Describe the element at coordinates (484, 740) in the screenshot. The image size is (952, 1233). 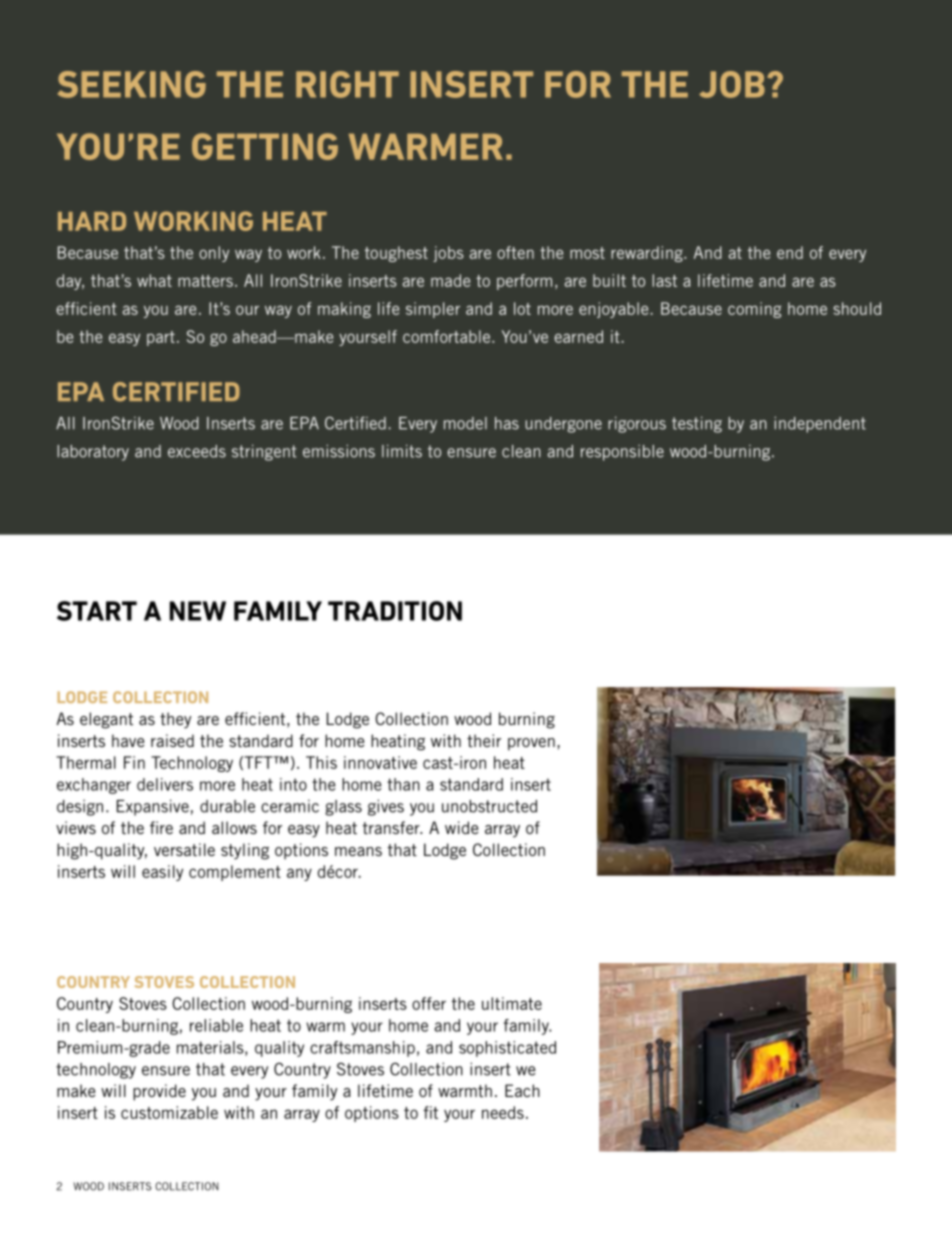
I see `their` at that location.
